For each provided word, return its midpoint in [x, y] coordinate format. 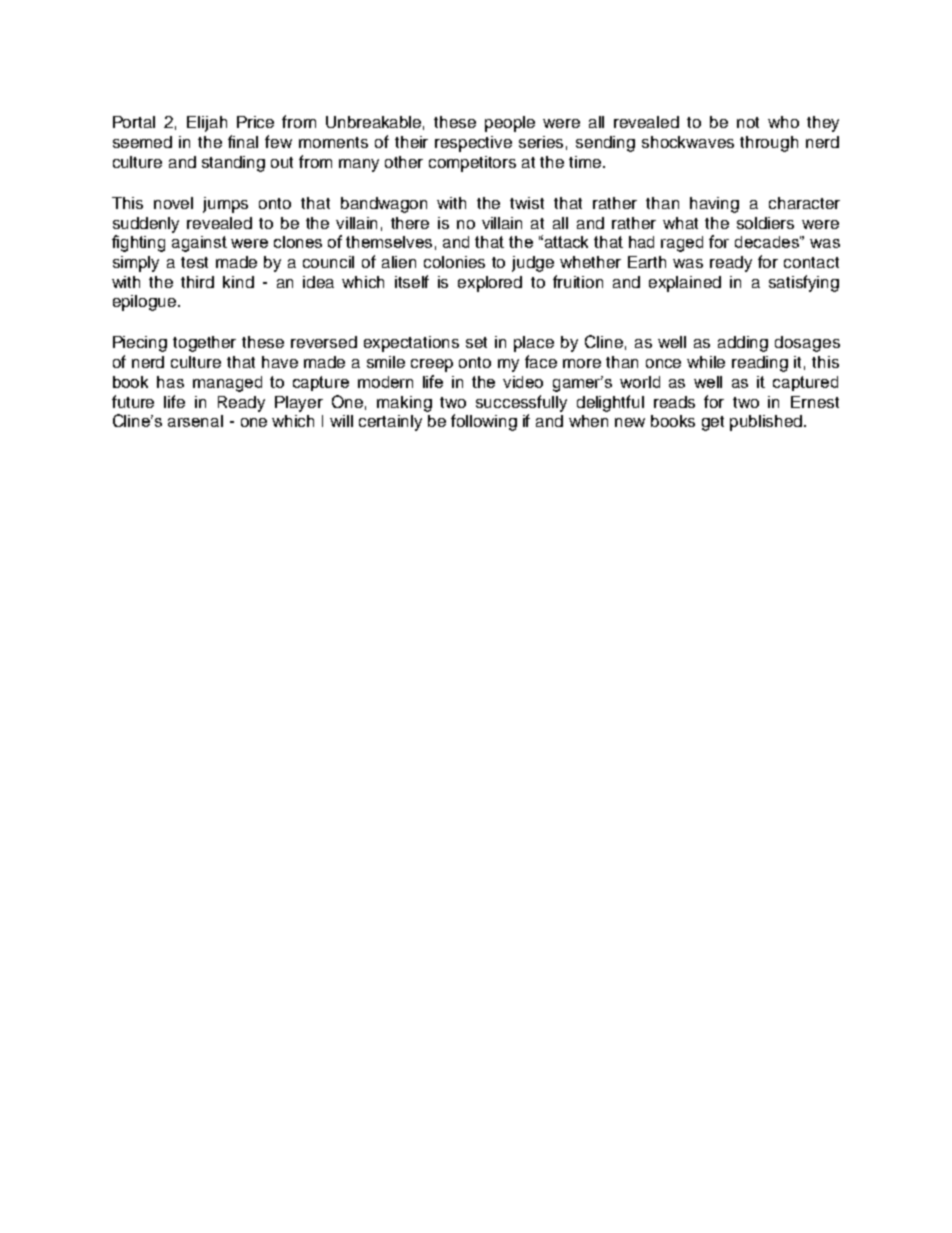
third [197, 282]
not [748, 122]
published [767, 423]
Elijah [207, 124]
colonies [454, 262]
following [484, 422]
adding [743, 344]
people [510, 124]
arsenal [195, 421]
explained [685, 284]
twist [527, 203]
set [476, 342]
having [714, 205]
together [204, 344]
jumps [225, 205]
